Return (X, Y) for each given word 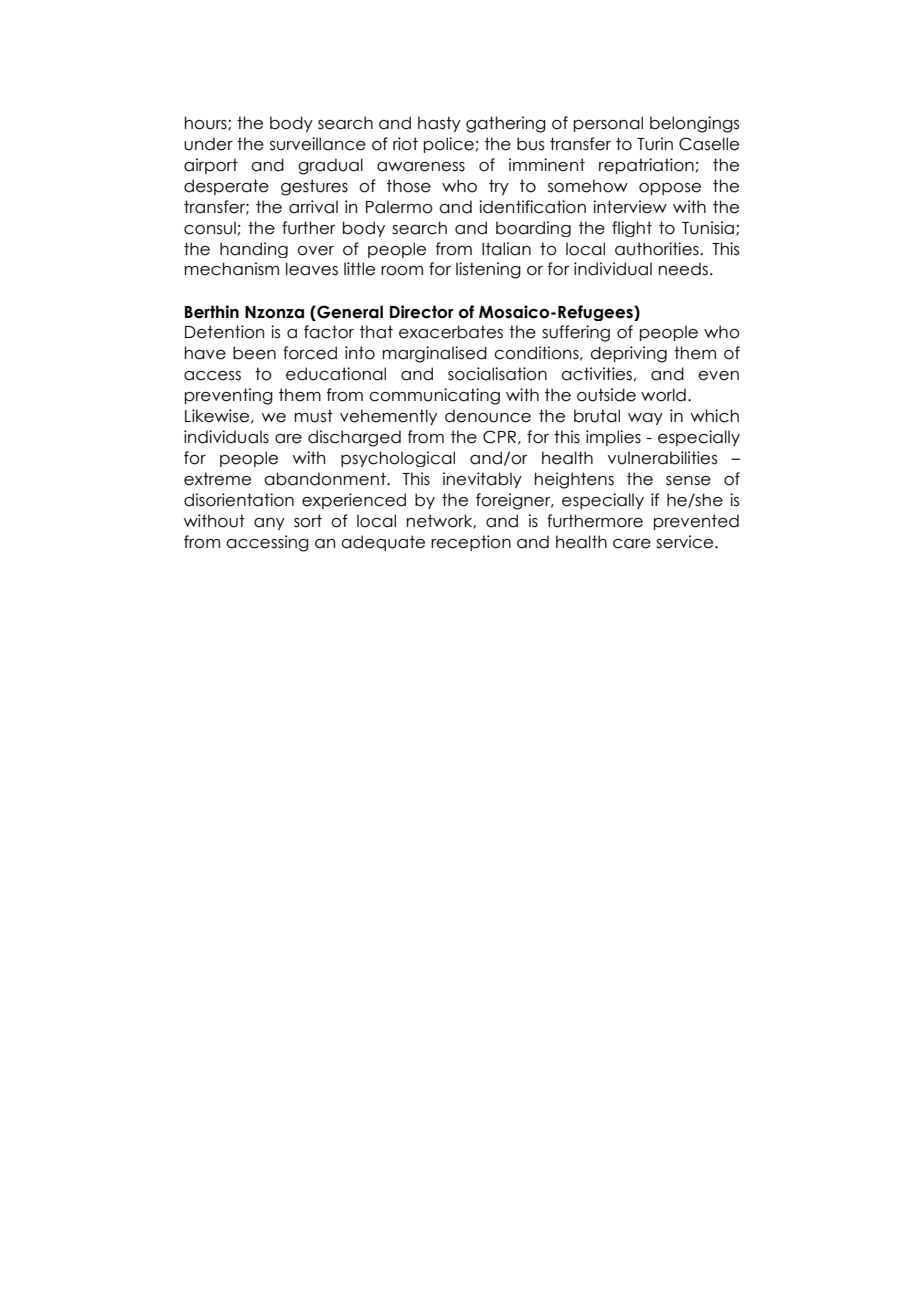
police (449, 145)
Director (422, 312)
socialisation (497, 374)
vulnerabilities (663, 458)
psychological (398, 459)
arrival (313, 207)
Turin (655, 144)
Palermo (399, 207)
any (269, 524)
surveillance (318, 144)
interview (630, 207)
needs (683, 269)
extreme (217, 479)
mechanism (231, 269)
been (254, 353)
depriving (628, 354)
